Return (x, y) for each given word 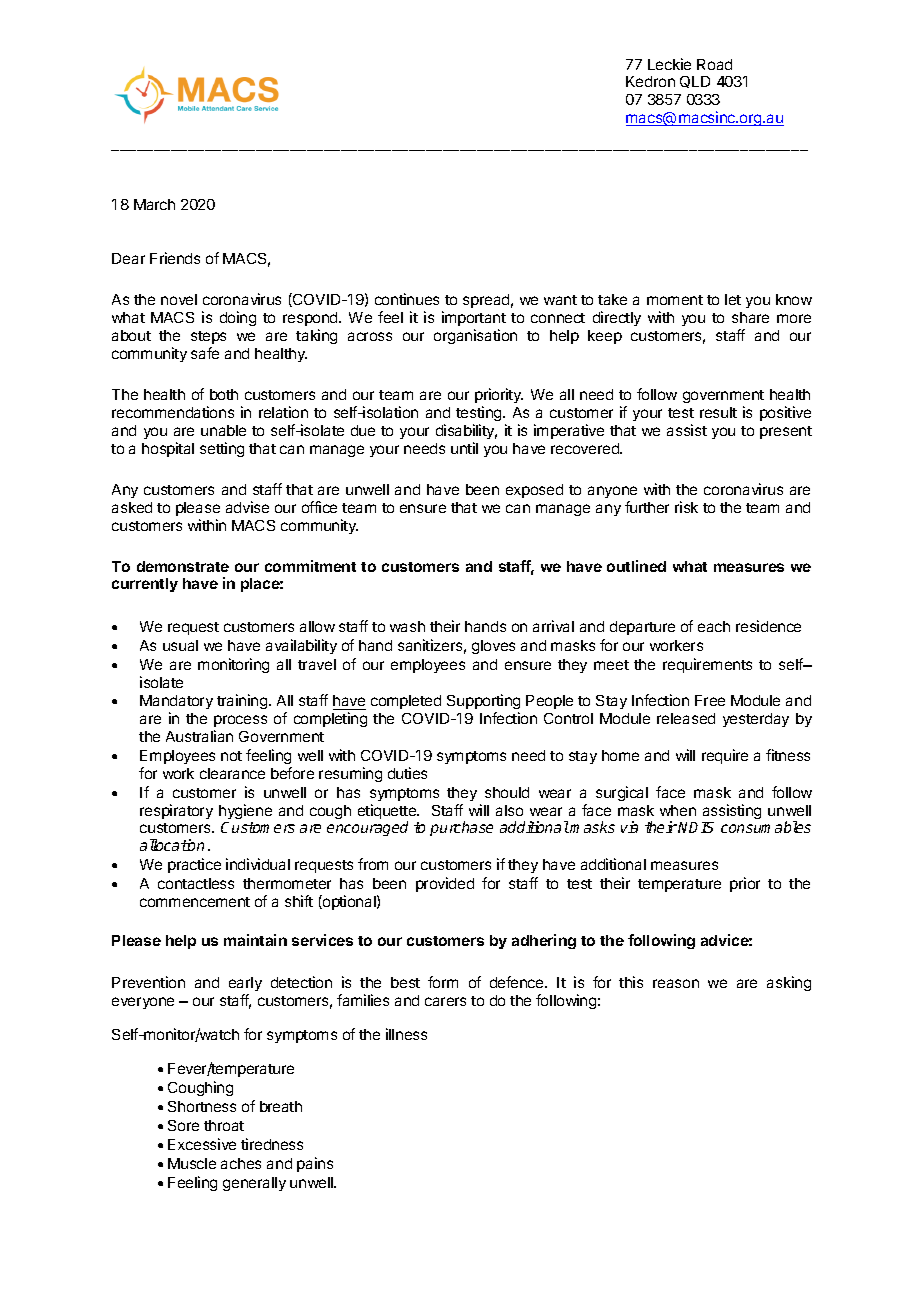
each (714, 626)
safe (205, 353)
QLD (695, 82)
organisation (475, 336)
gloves (493, 647)
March (154, 204)
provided (445, 884)
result (718, 412)
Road (714, 64)
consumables (766, 827)
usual (180, 645)
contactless (196, 883)
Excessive (202, 1144)
